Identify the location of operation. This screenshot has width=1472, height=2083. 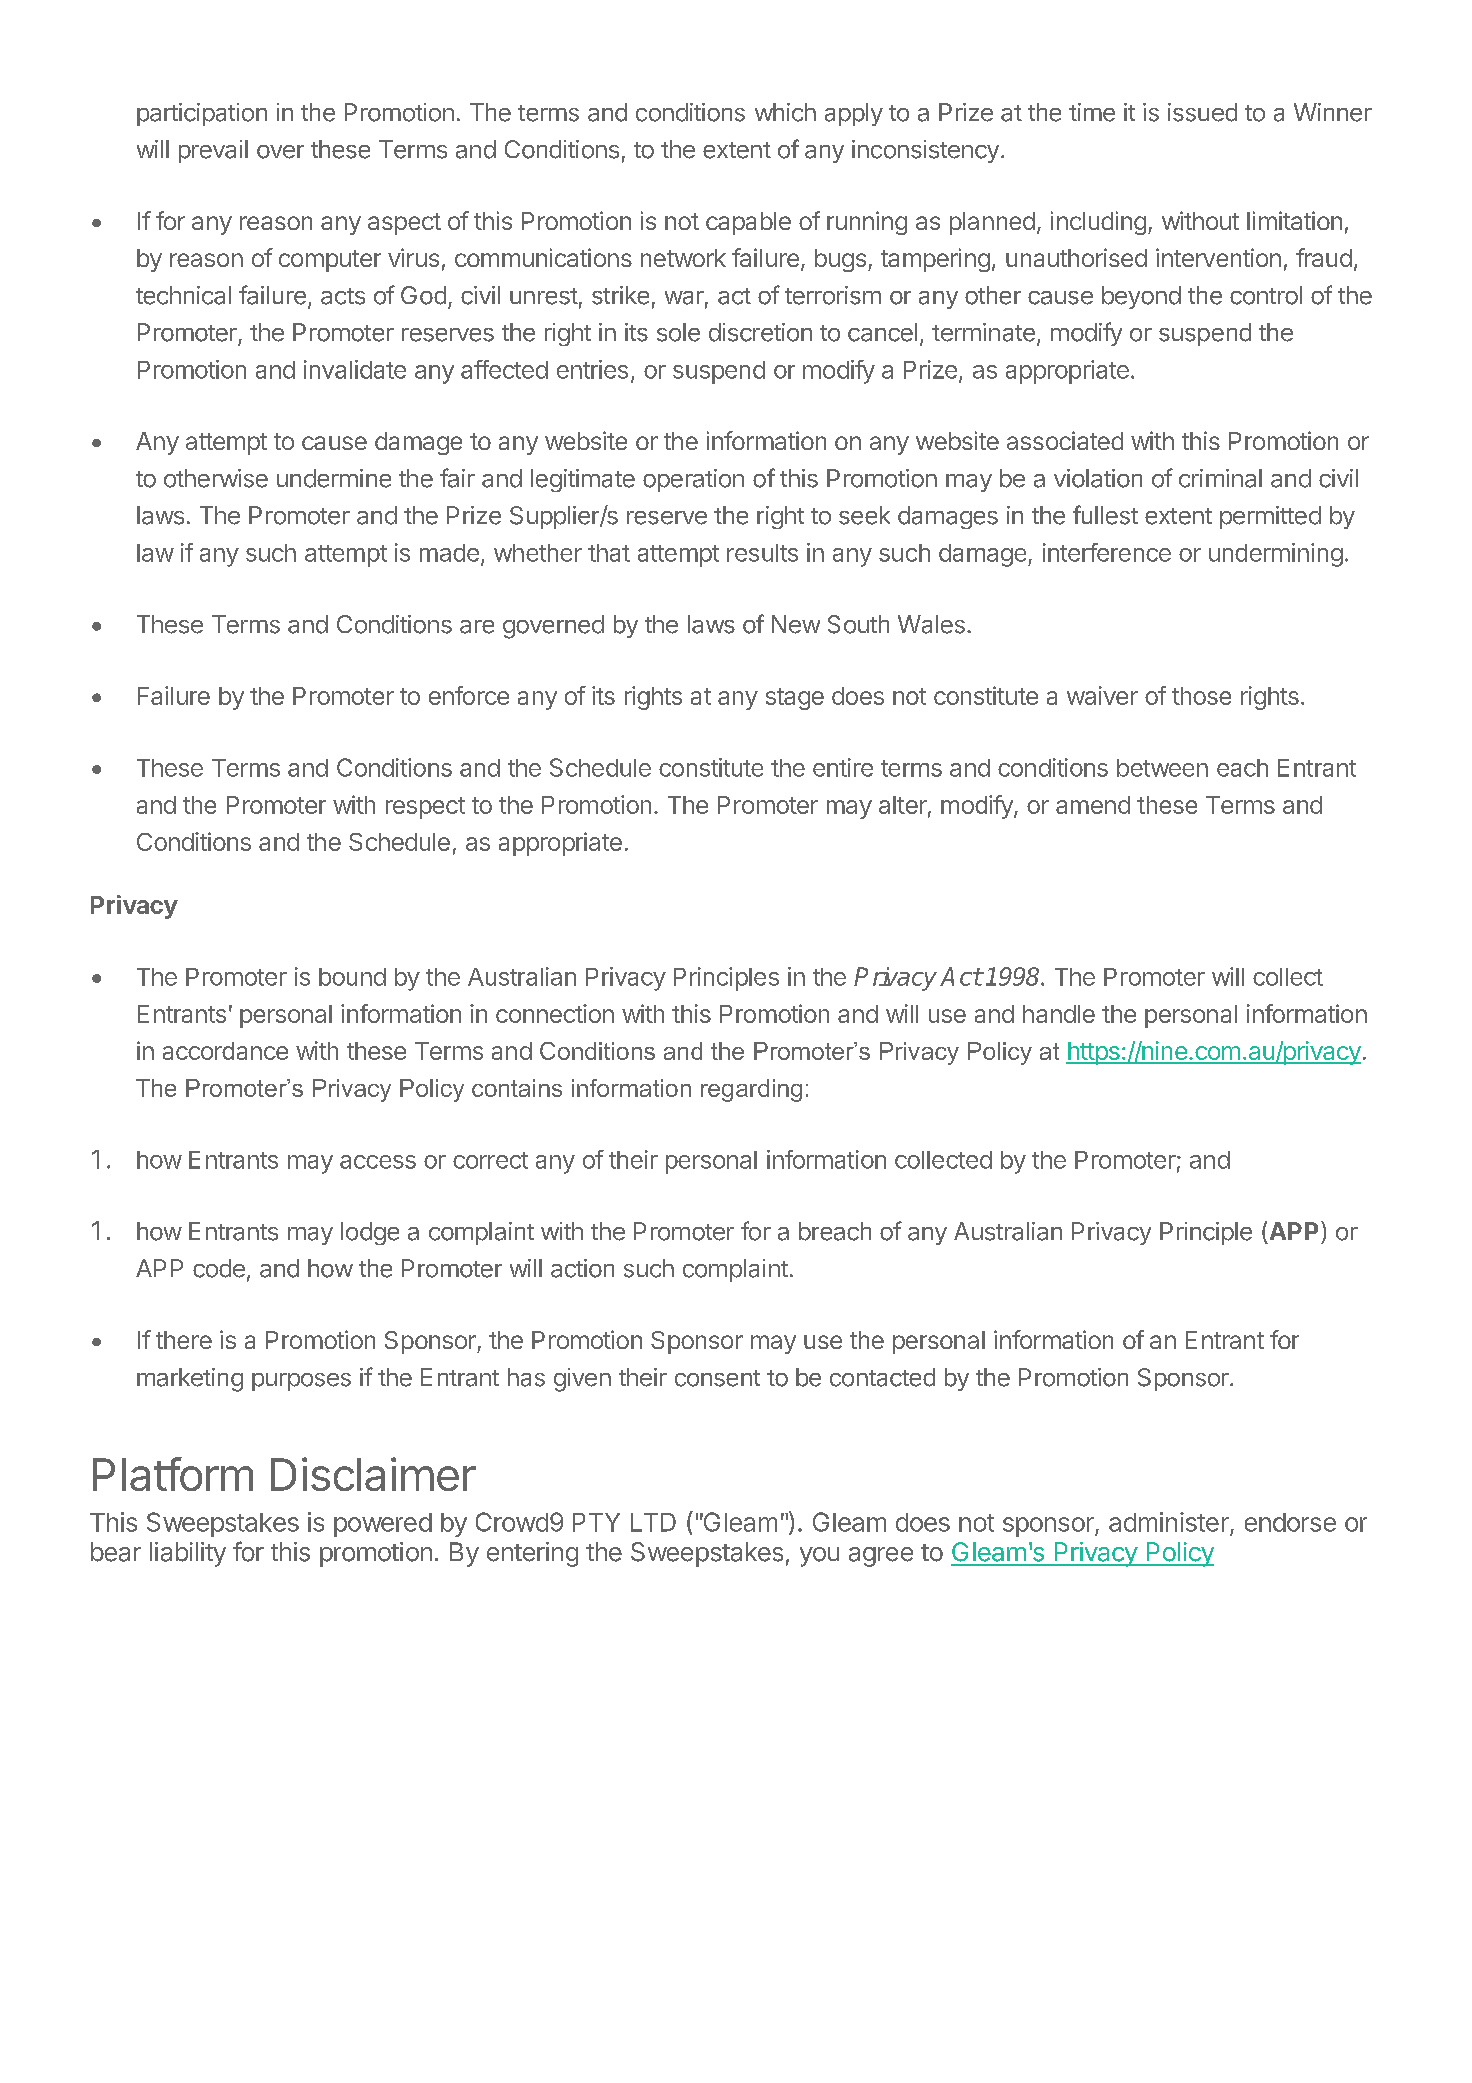
(693, 480).
